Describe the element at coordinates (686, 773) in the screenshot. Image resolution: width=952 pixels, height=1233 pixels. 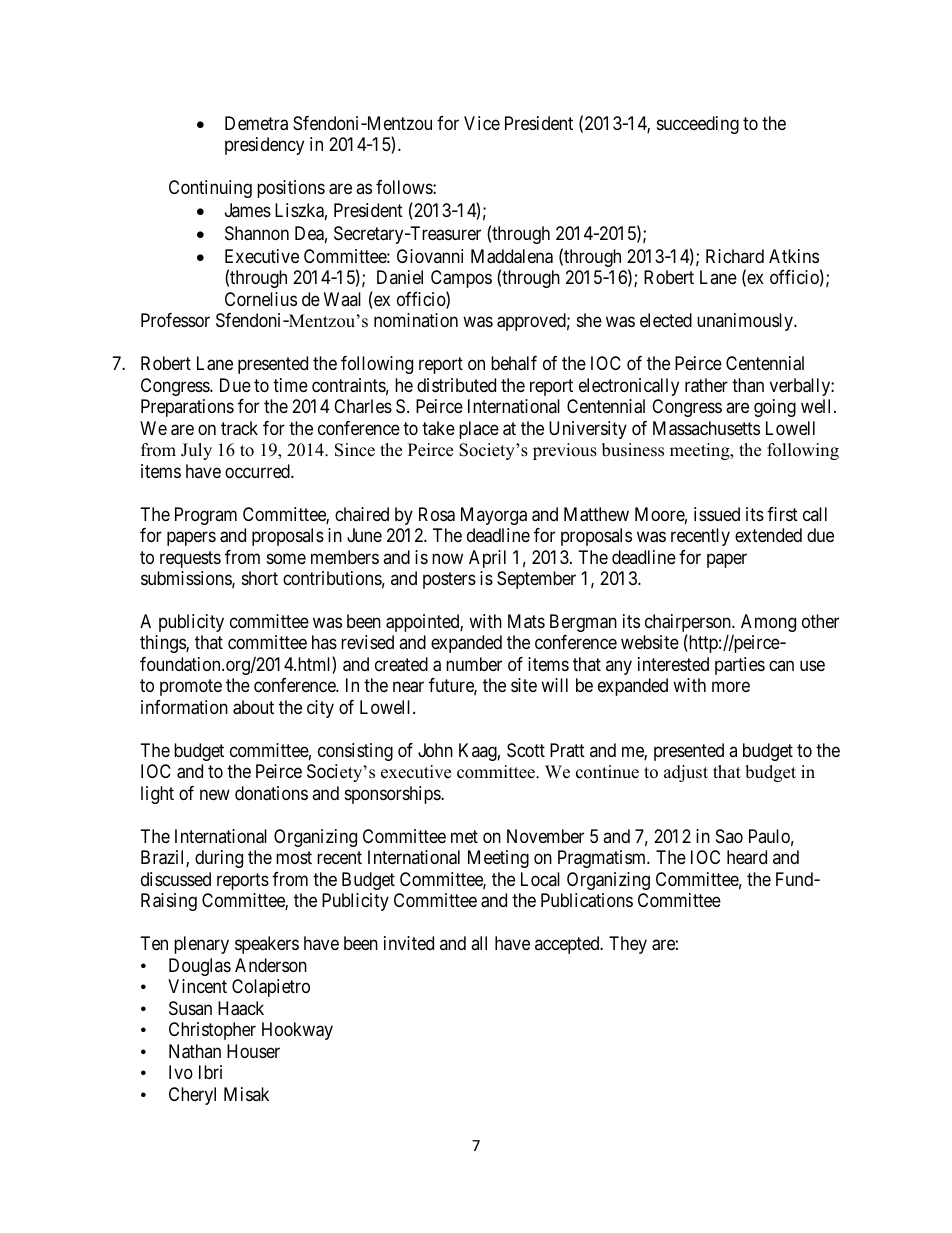
I see `adjust` at that location.
